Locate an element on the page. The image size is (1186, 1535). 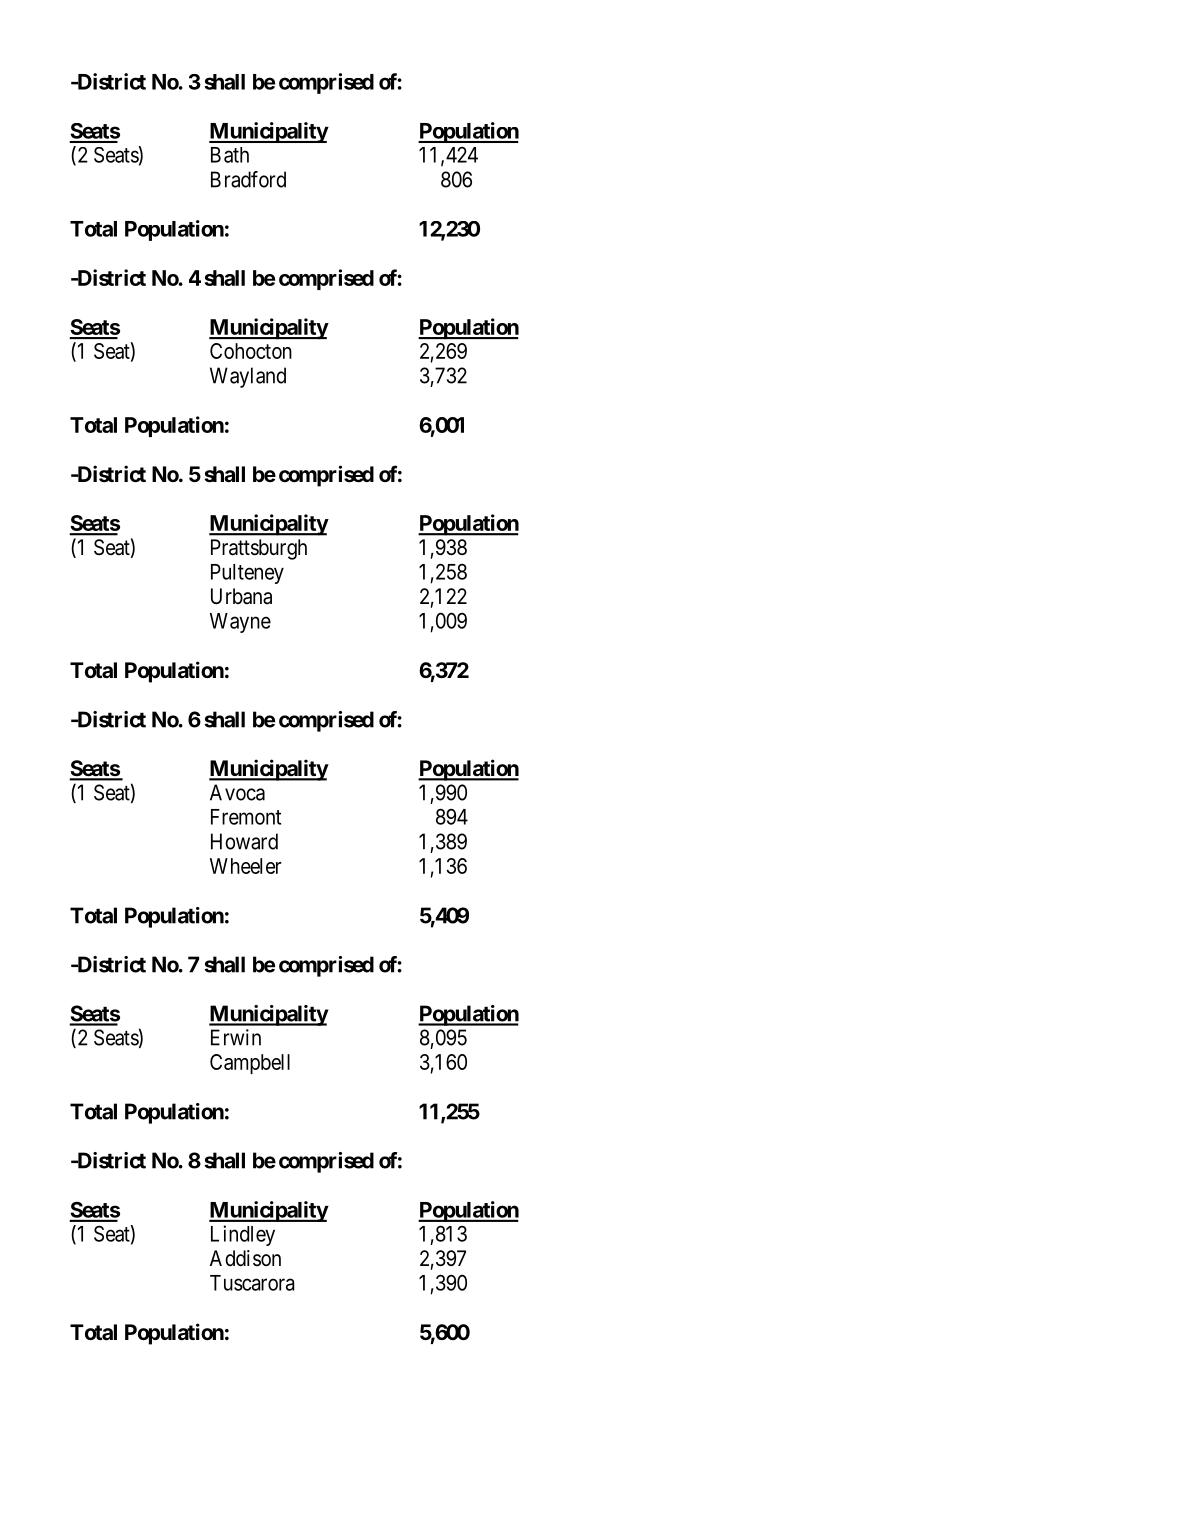
Wayland is located at coordinates (248, 377).
